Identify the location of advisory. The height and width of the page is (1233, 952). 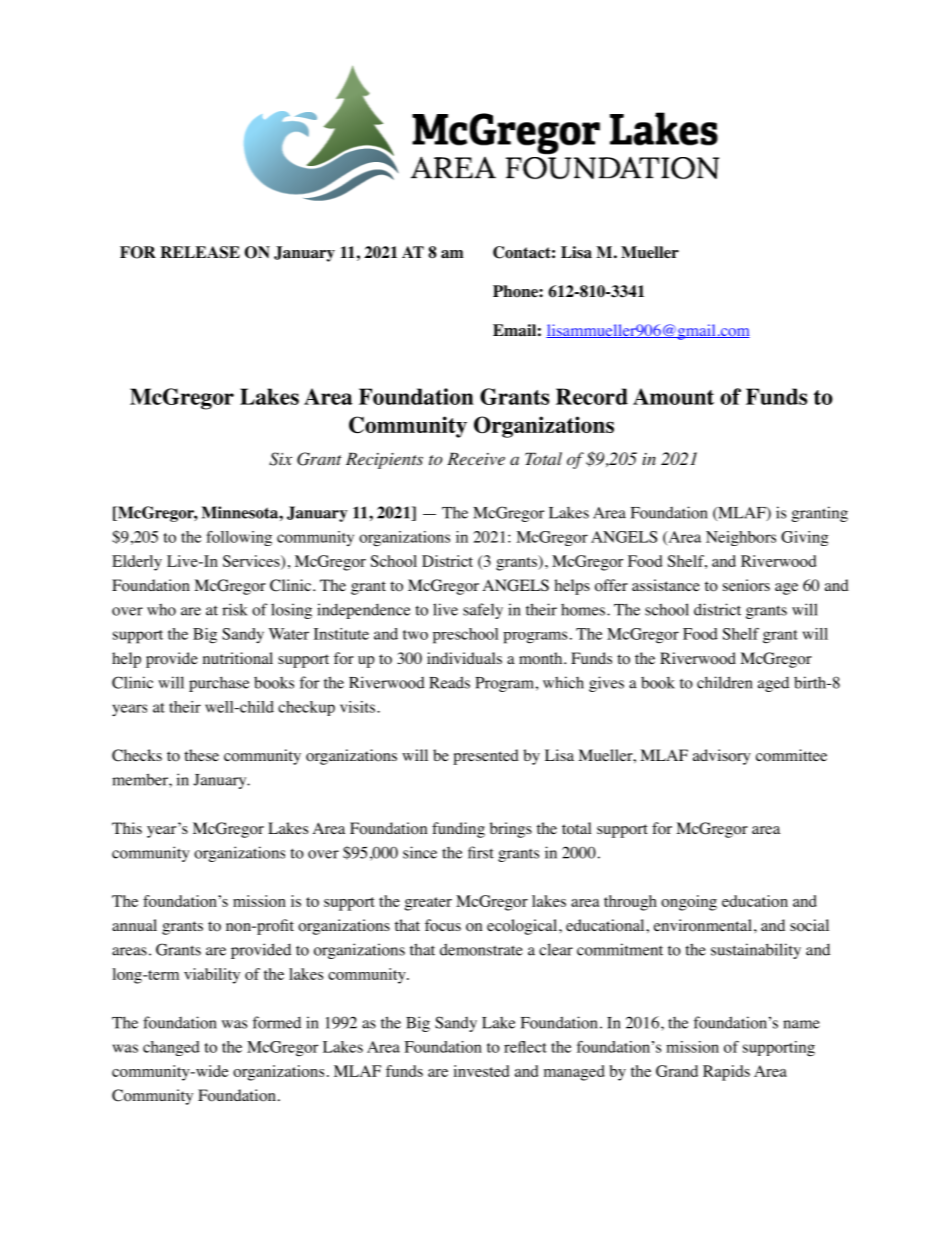
(722, 757).
